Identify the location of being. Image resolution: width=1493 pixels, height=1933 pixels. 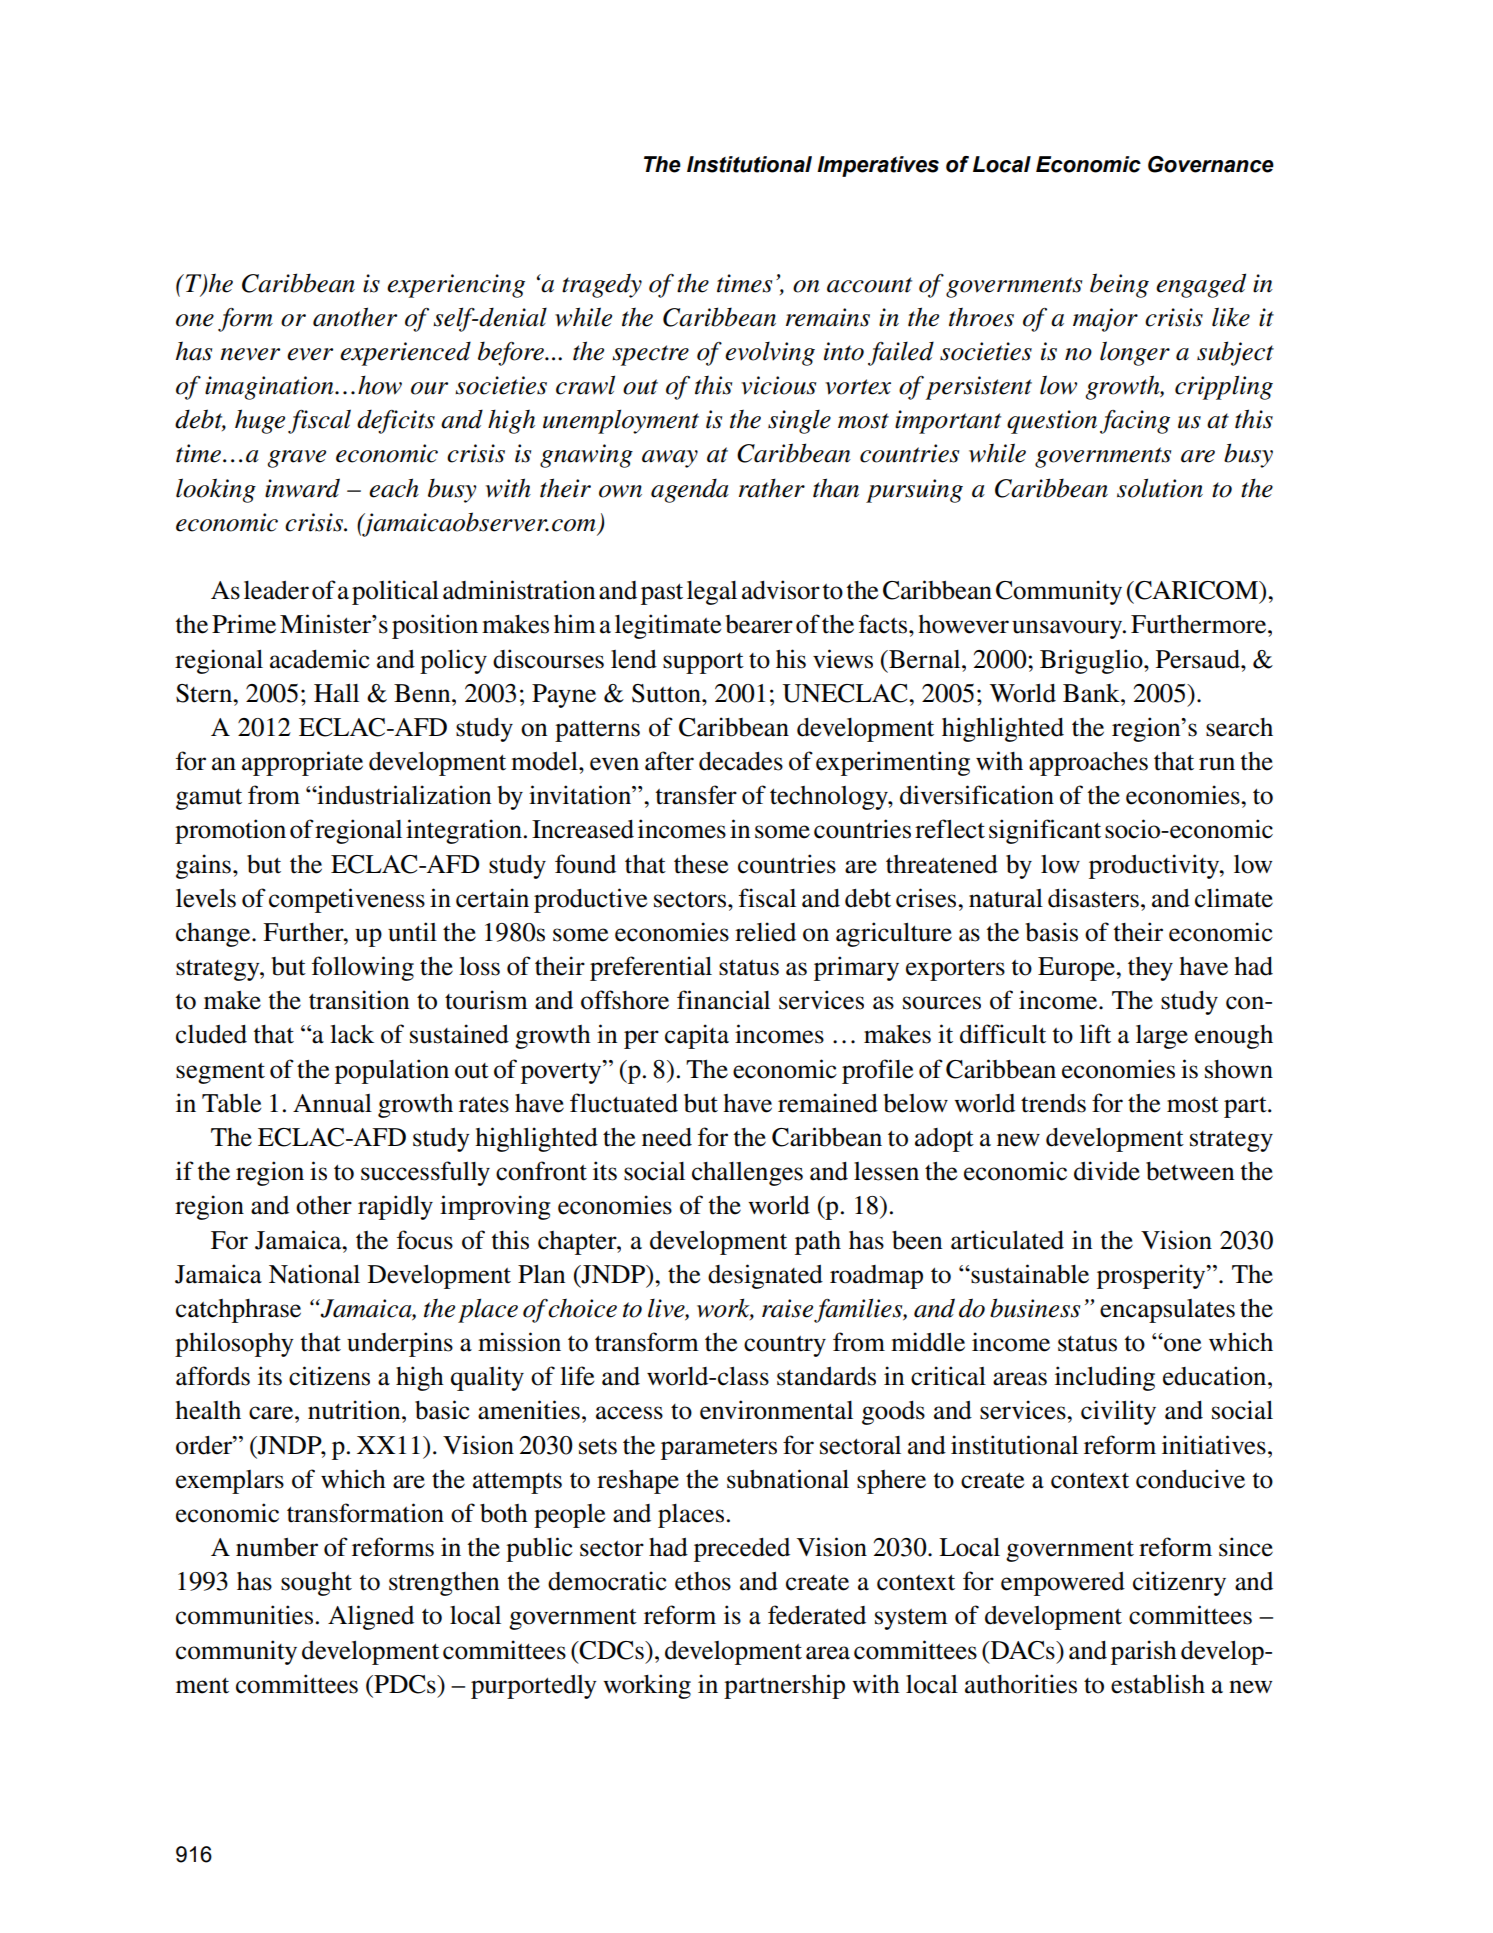
(1119, 285).
